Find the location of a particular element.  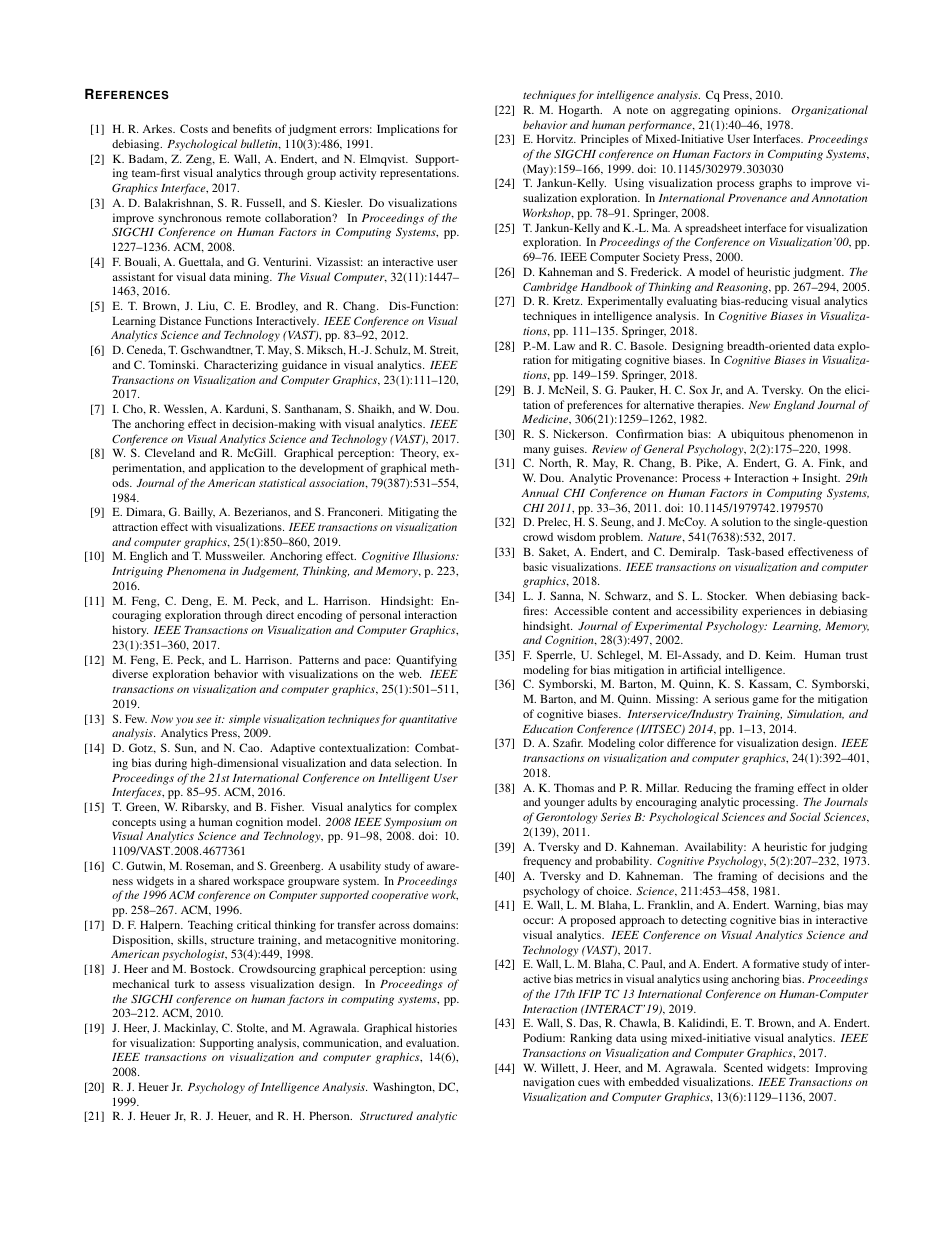

opinions is located at coordinates (757, 111).
